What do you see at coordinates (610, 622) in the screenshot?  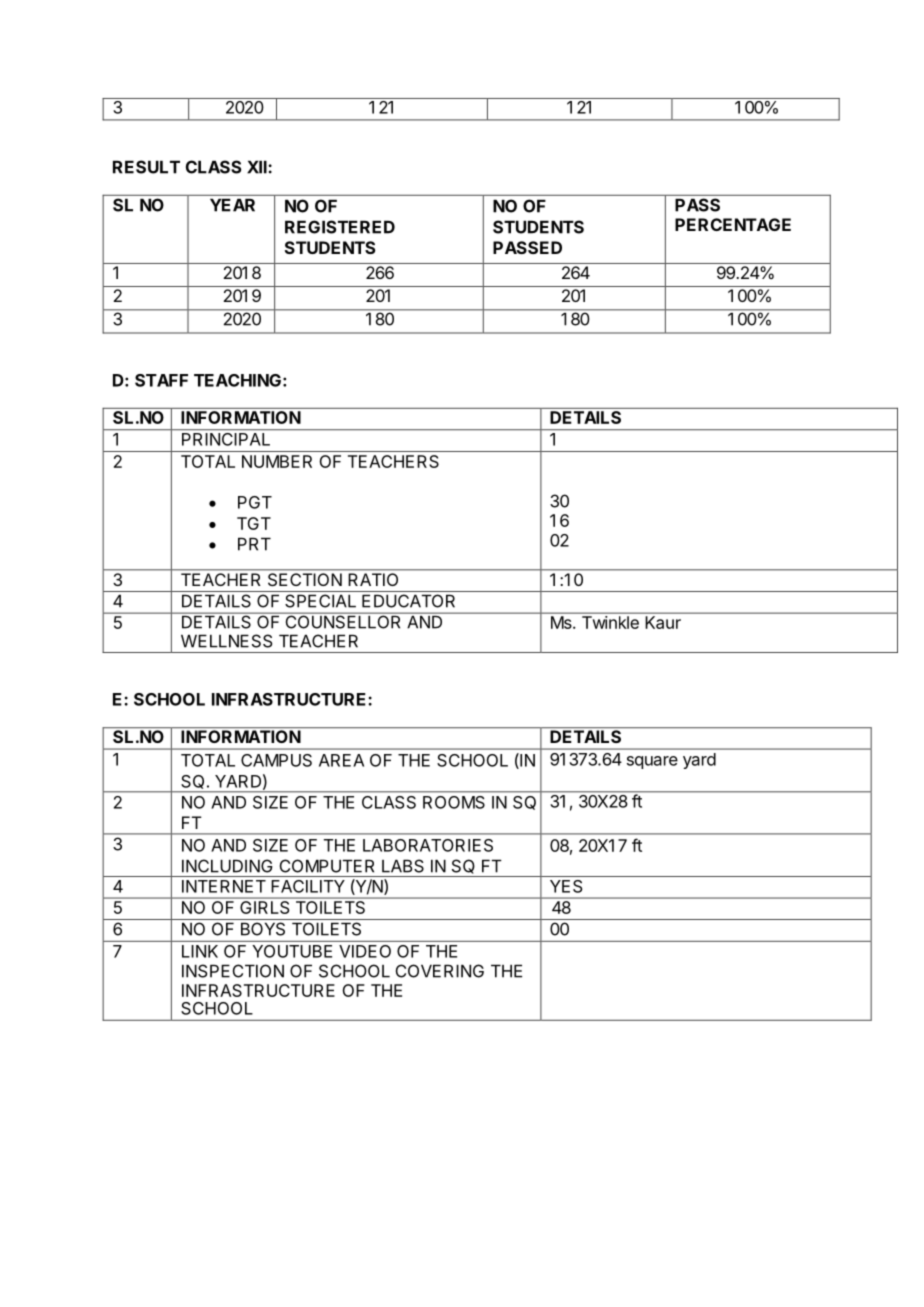 I see `Twinkle` at bounding box center [610, 622].
